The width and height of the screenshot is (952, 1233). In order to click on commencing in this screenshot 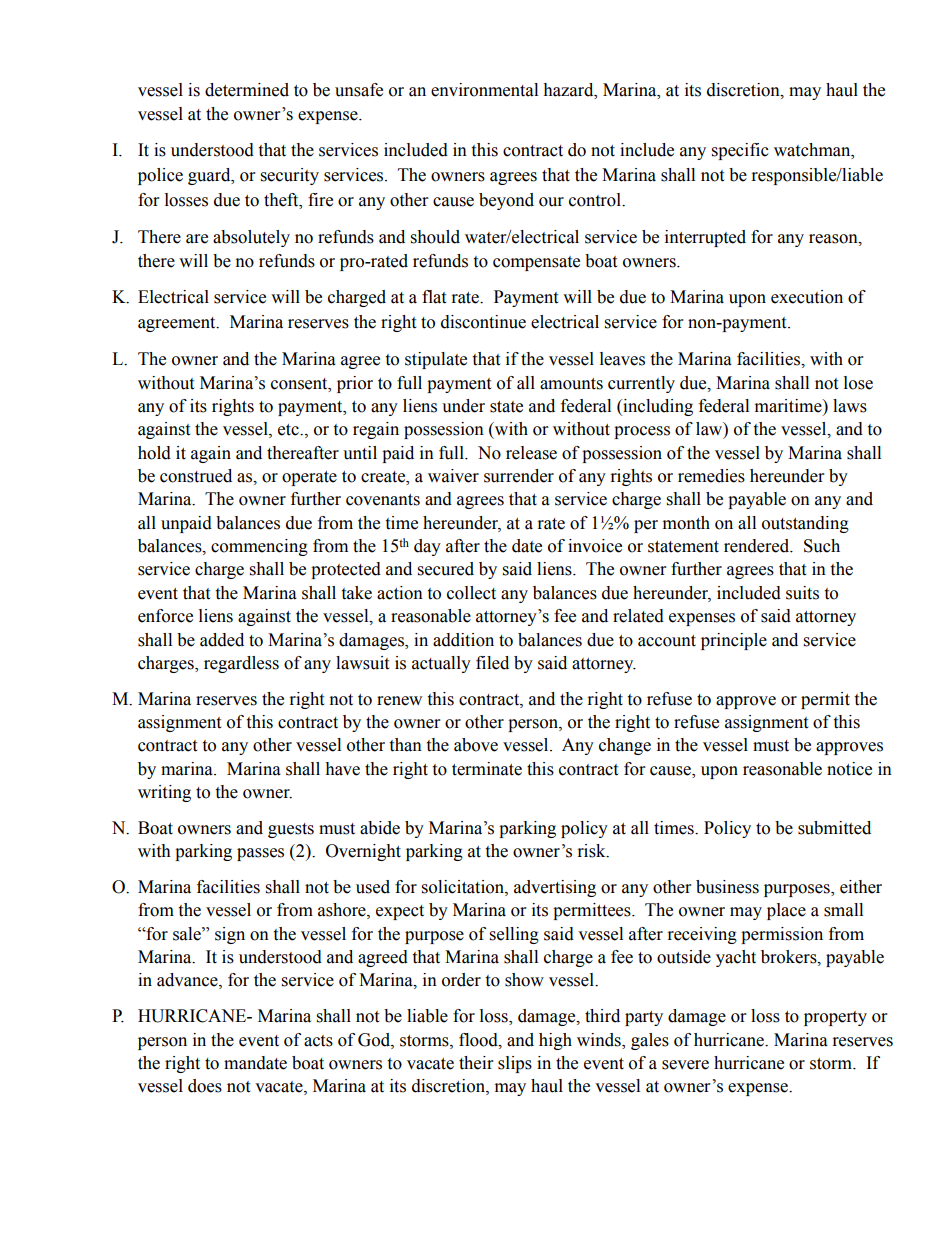, I will do `click(259, 547)`.
